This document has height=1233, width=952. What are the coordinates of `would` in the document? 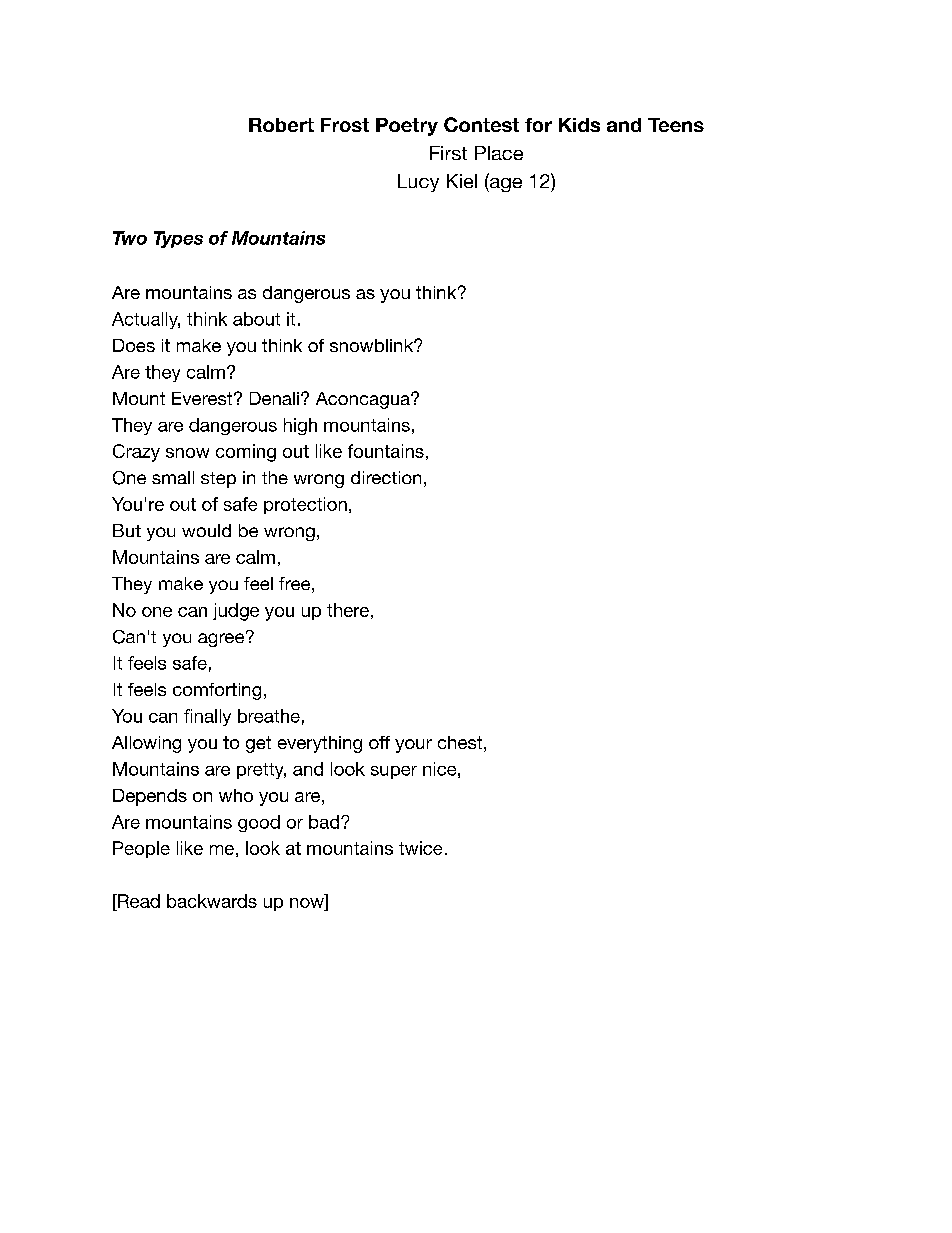 It's located at (206, 530).
